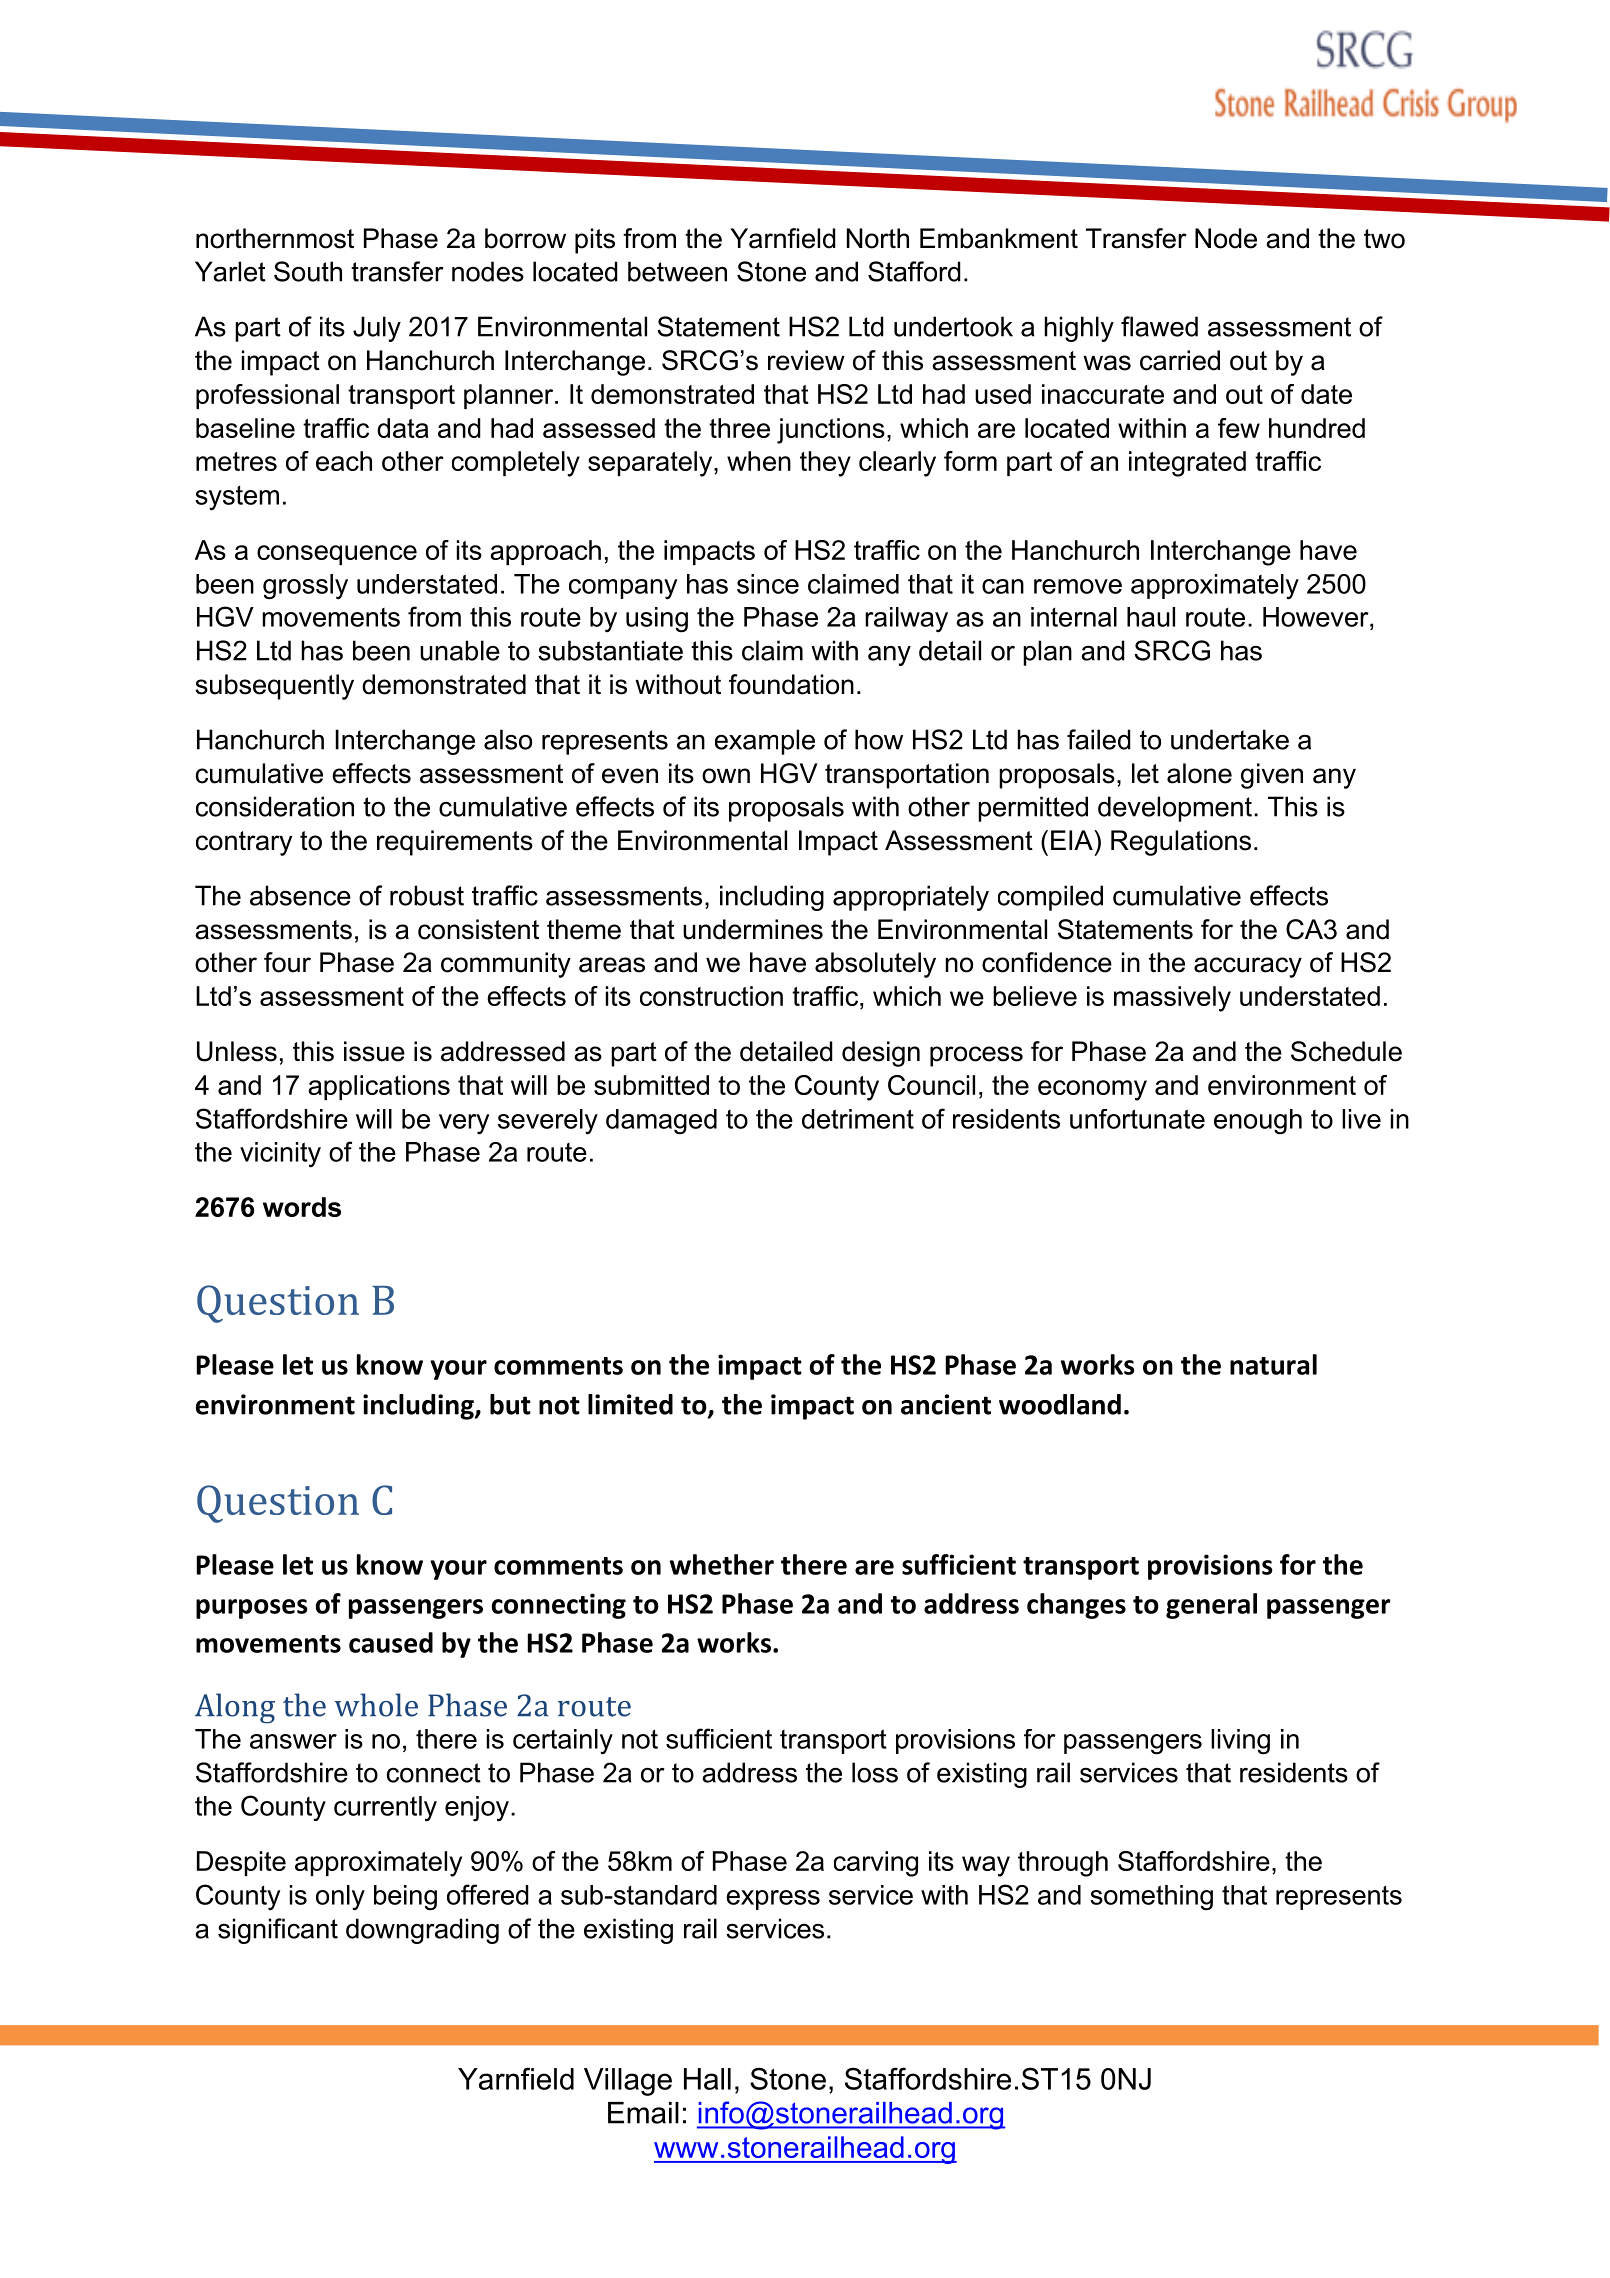 This screenshot has width=1610, height=2278. What do you see at coordinates (1273, 1364) in the screenshot?
I see `natural` at bounding box center [1273, 1364].
